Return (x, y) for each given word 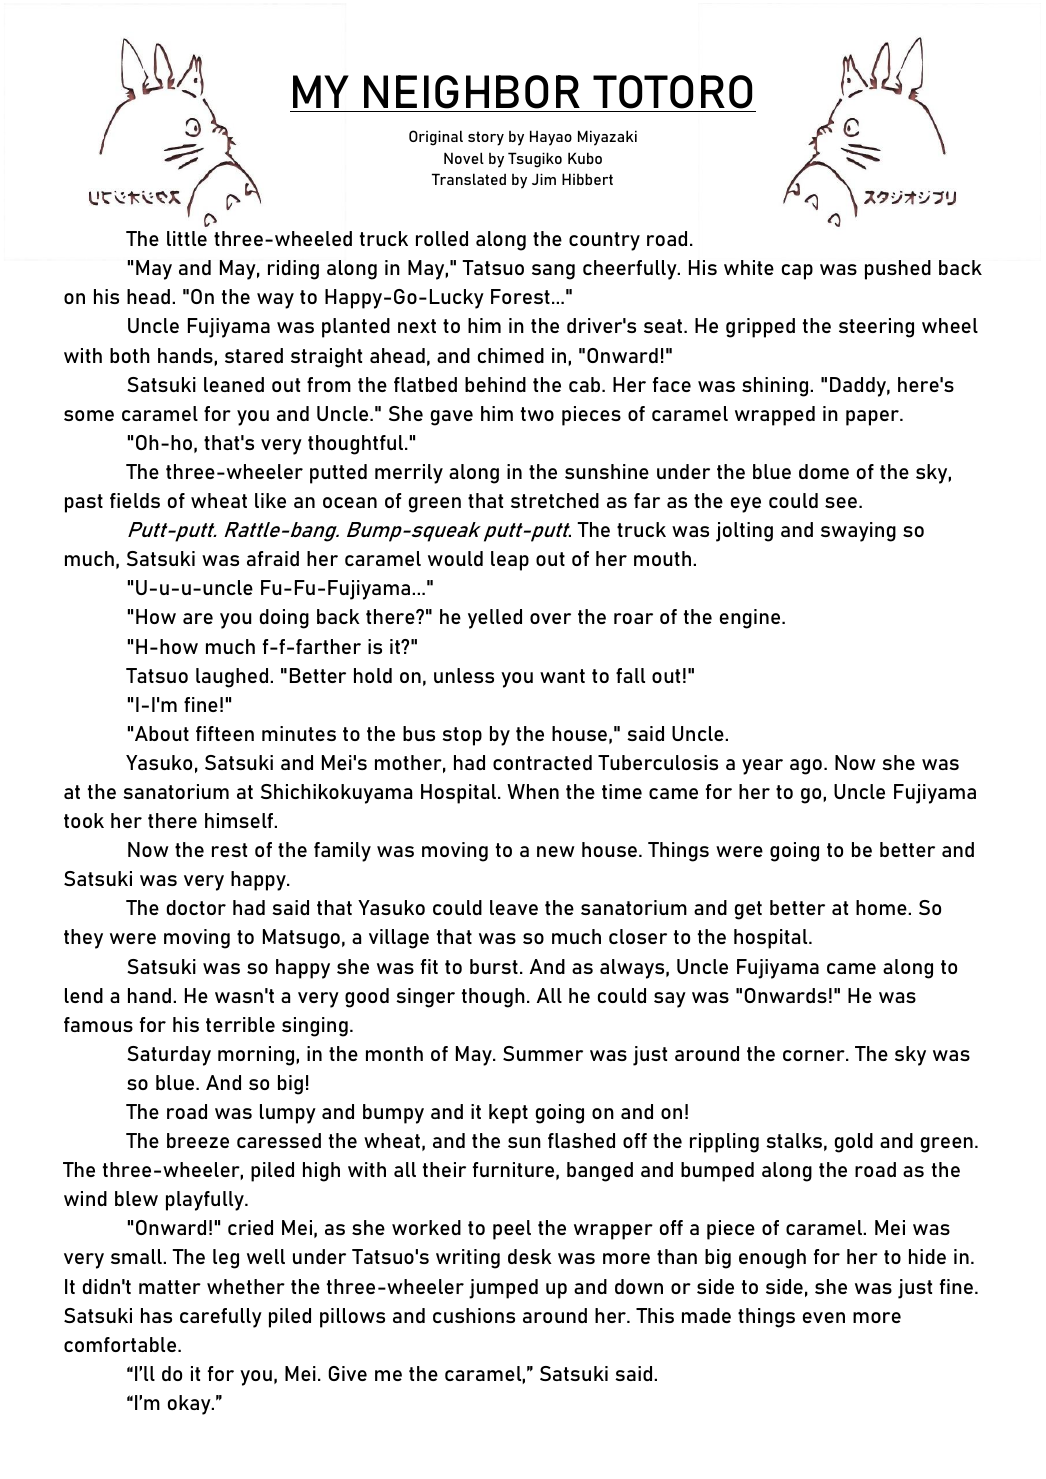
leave (514, 907)
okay (190, 1405)
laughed (233, 678)
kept (508, 1114)
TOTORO (672, 92)
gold (854, 1143)
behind (495, 384)
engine (751, 619)
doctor (196, 907)
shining (776, 387)
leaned (234, 384)
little (187, 238)
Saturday (169, 1056)
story (486, 138)
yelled (495, 619)
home (882, 907)
